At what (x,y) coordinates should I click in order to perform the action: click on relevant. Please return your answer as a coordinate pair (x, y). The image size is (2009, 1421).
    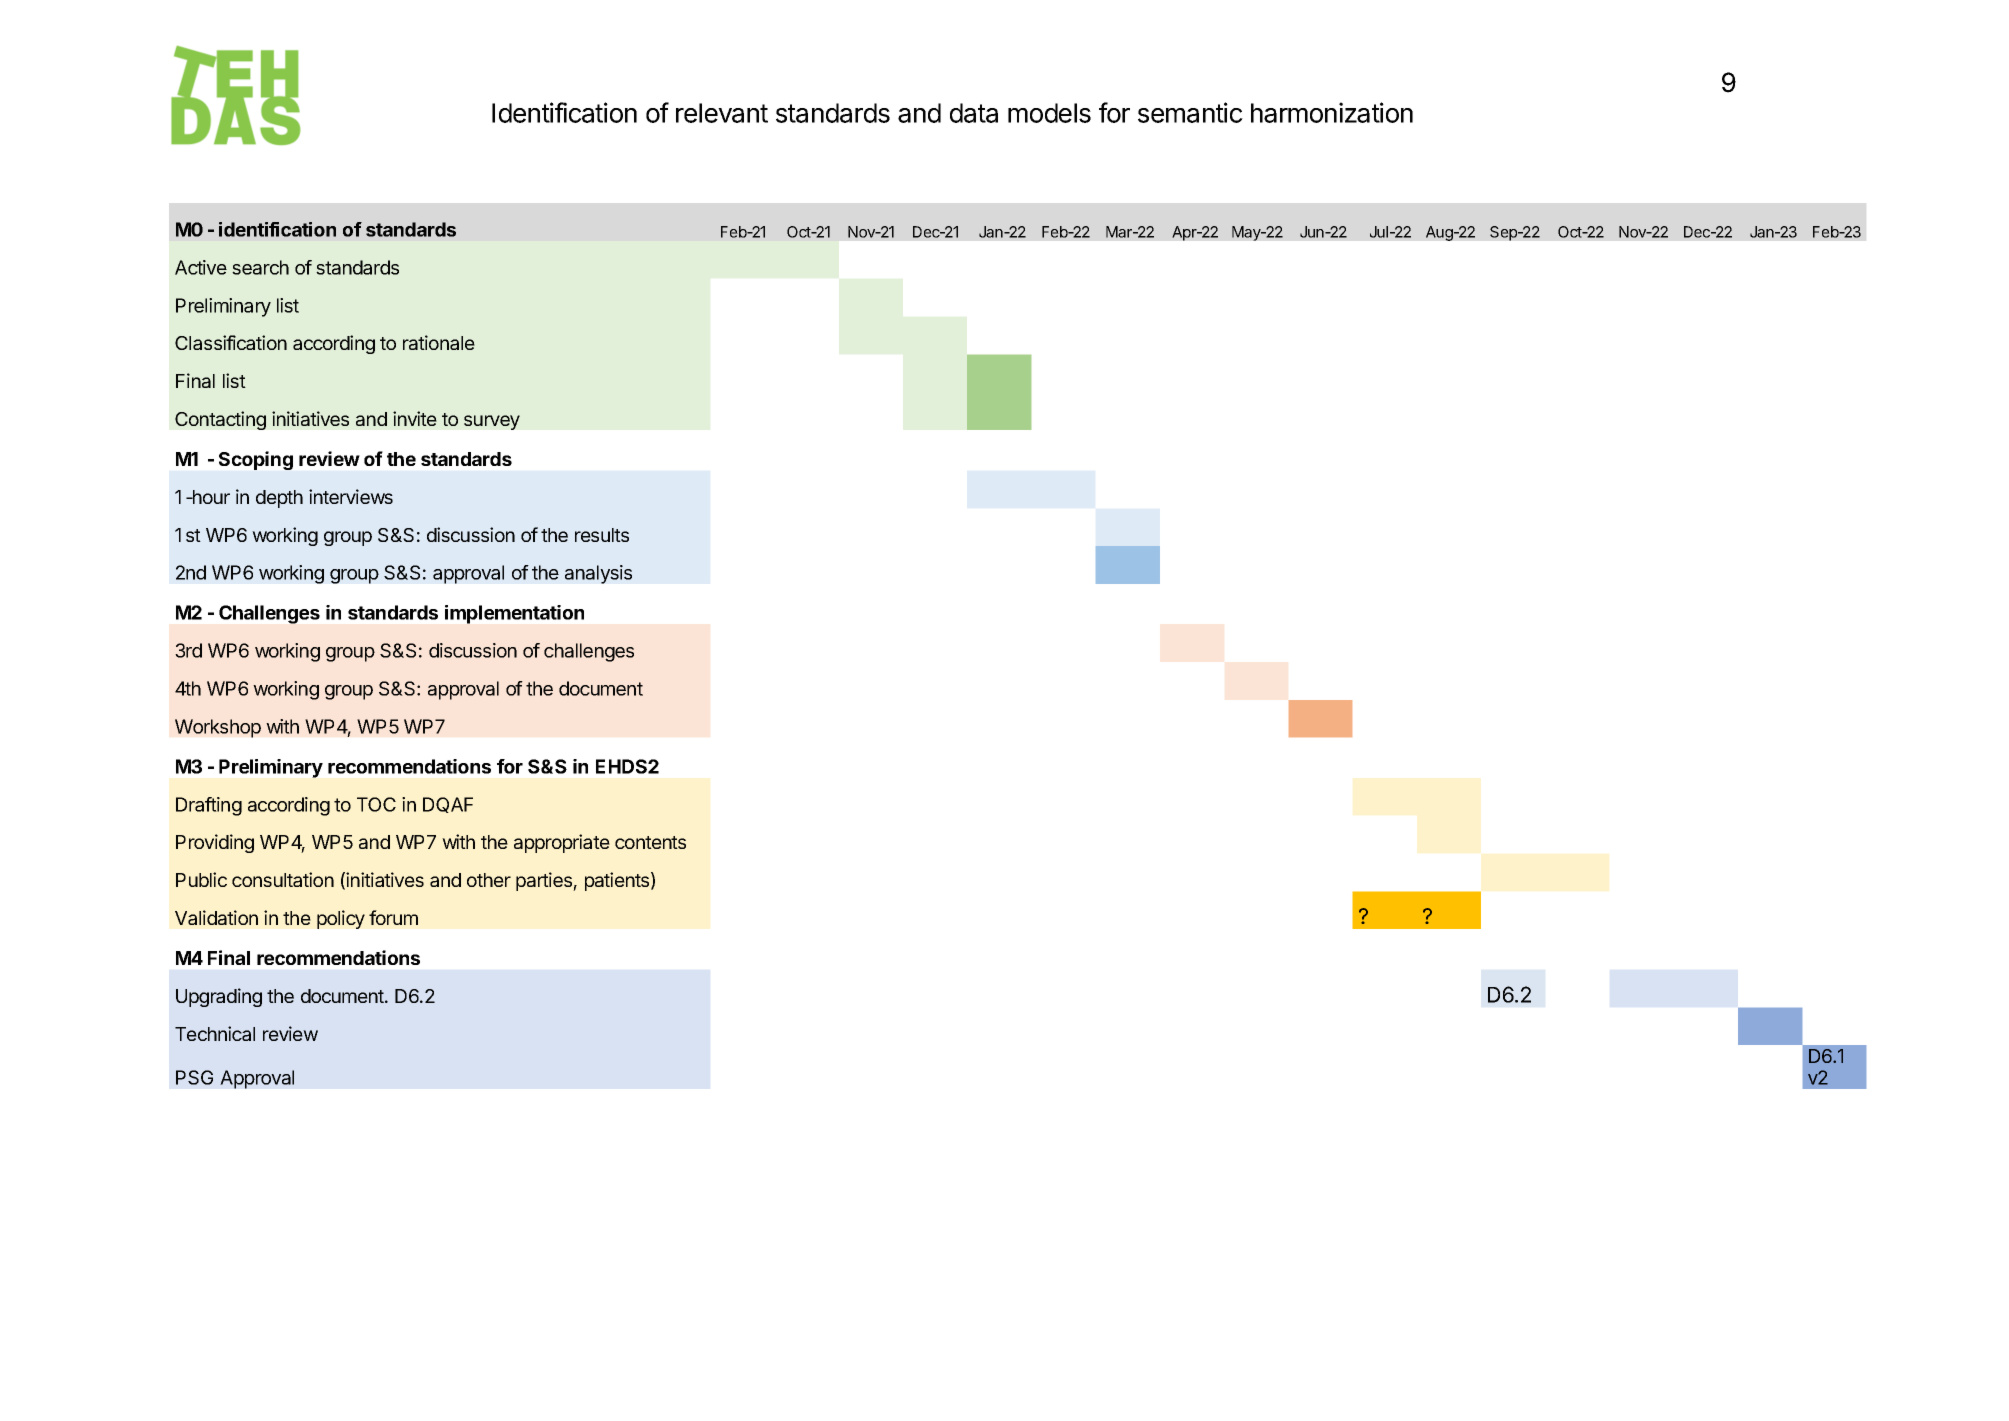
    Looking at the image, I should click on (722, 113).
